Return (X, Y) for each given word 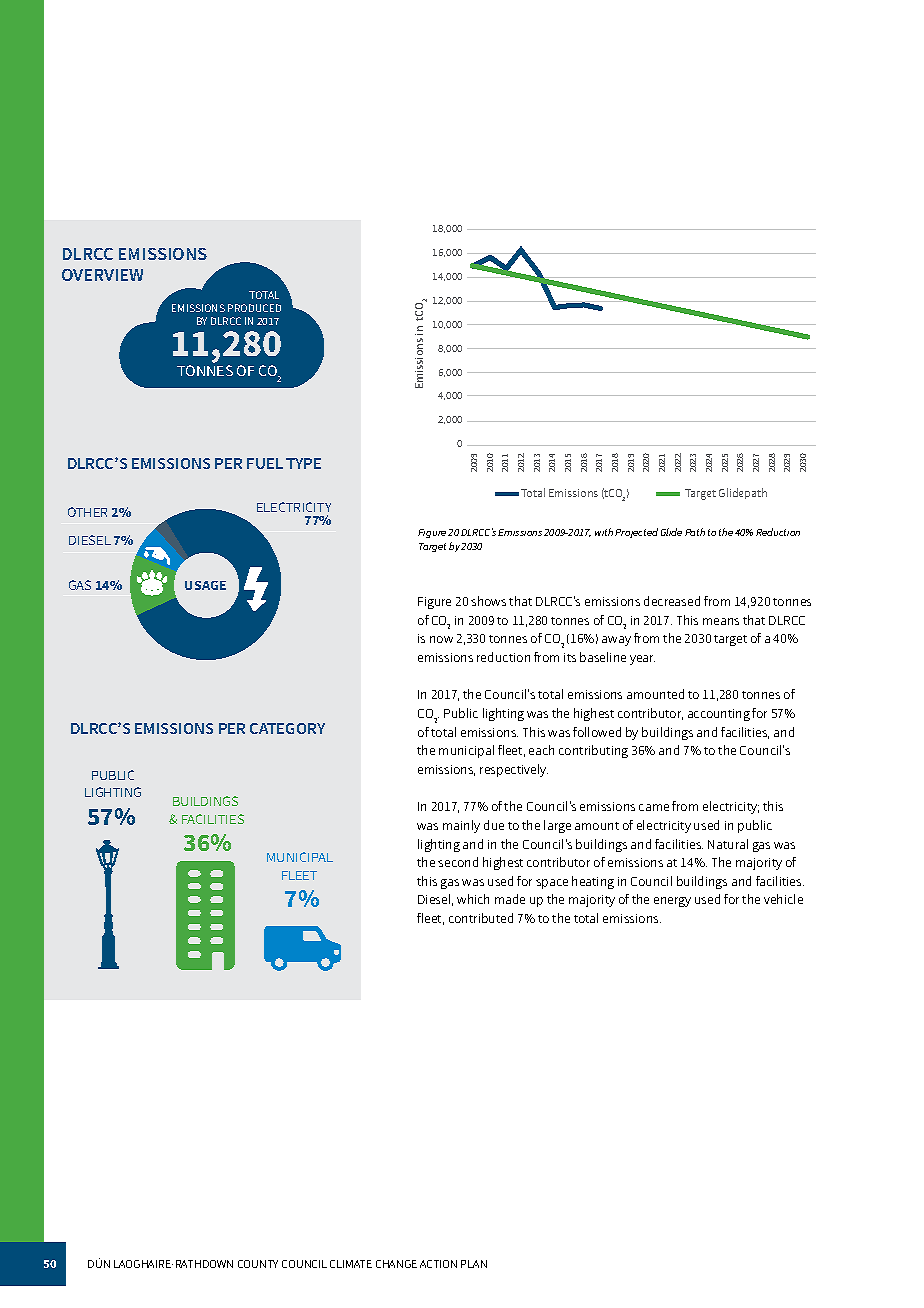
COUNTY (258, 1264)
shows (488, 601)
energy (672, 902)
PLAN (474, 1264)
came (654, 807)
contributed (481, 918)
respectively (514, 770)
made (510, 899)
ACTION (438, 1264)
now (441, 639)
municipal (466, 751)
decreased (672, 601)
